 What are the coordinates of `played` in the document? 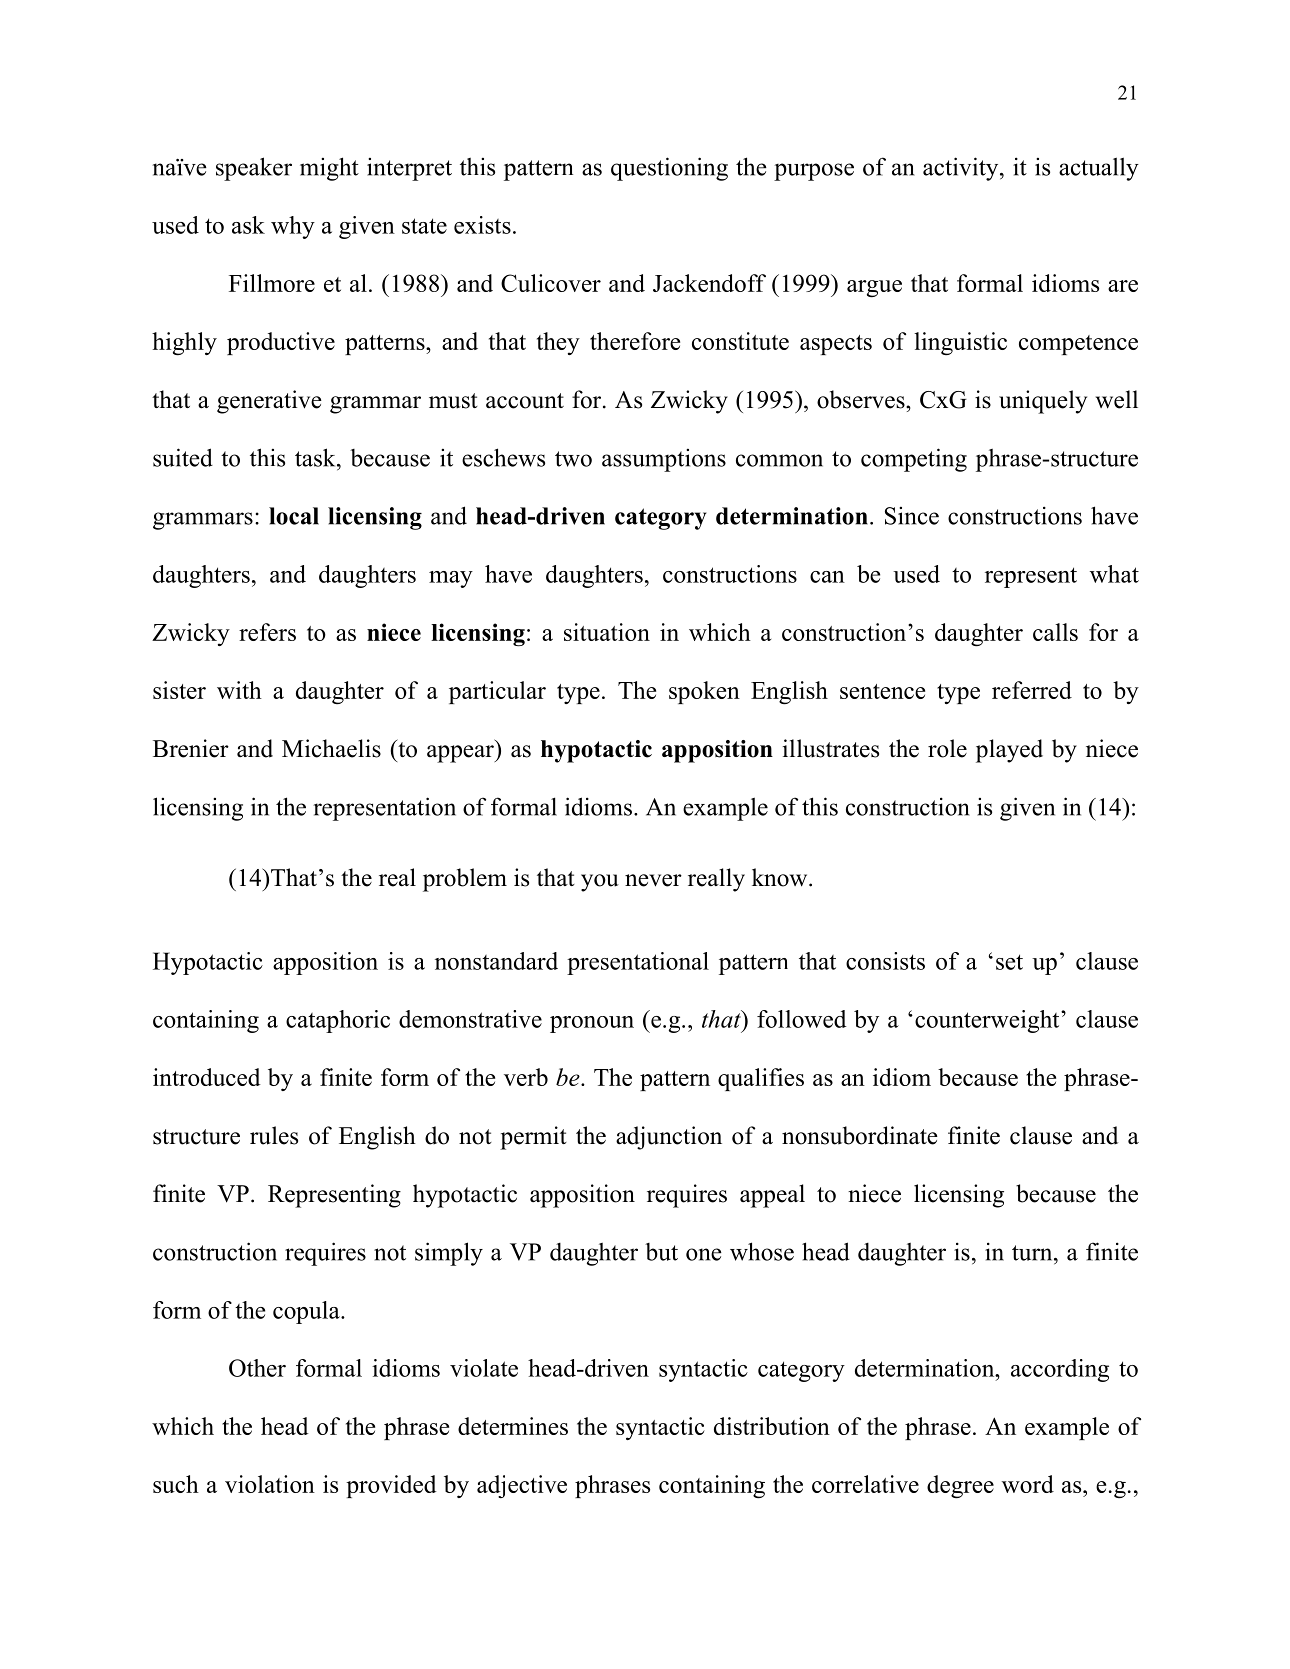 It's located at (1009, 751).
